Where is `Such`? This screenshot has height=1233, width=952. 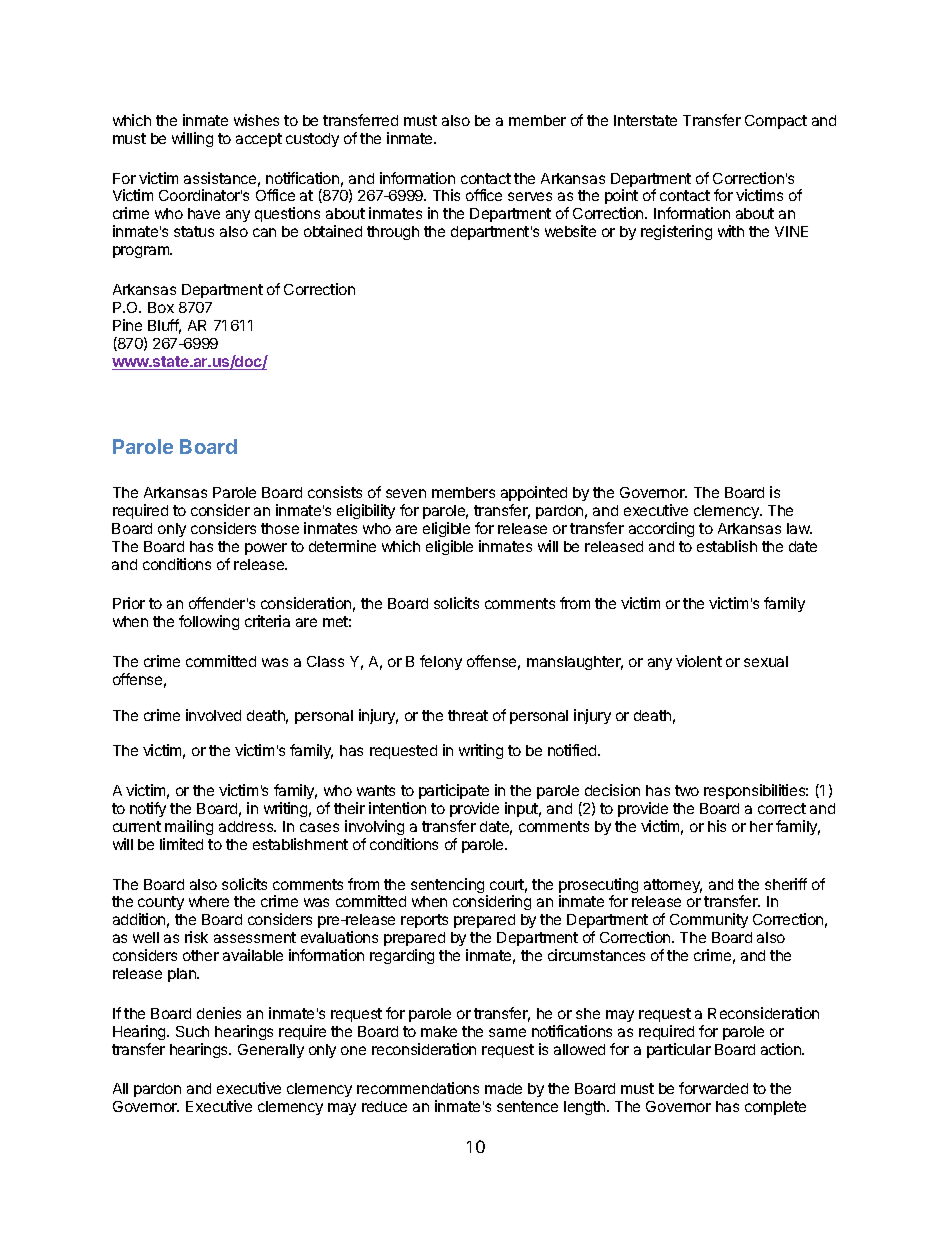 Such is located at coordinates (192, 1031).
